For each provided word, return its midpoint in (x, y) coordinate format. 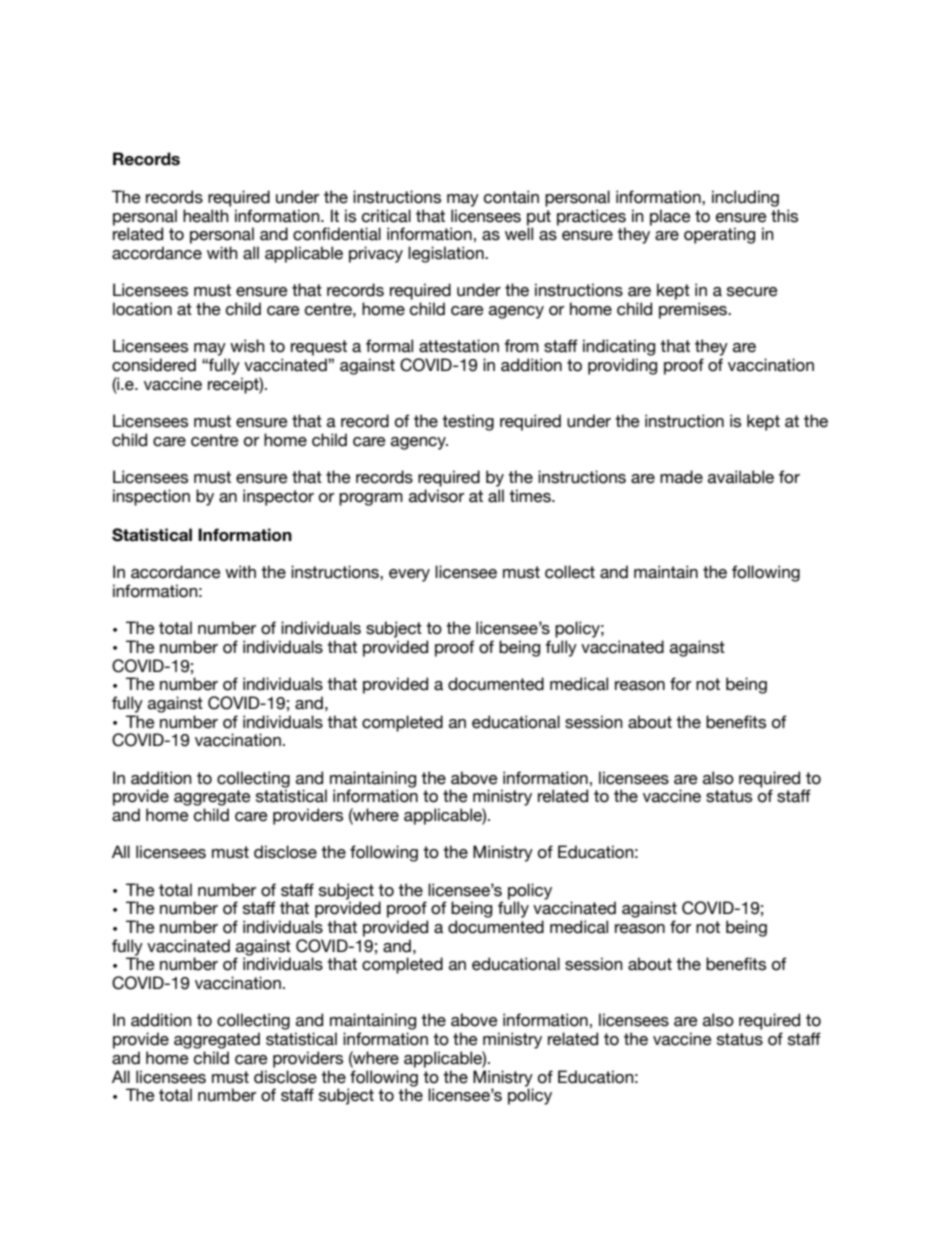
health (206, 216)
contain (511, 197)
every (409, 575)
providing (622, 366)
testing (468, 422)
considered (154, 365)
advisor (436, 496)
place (670, 217)
